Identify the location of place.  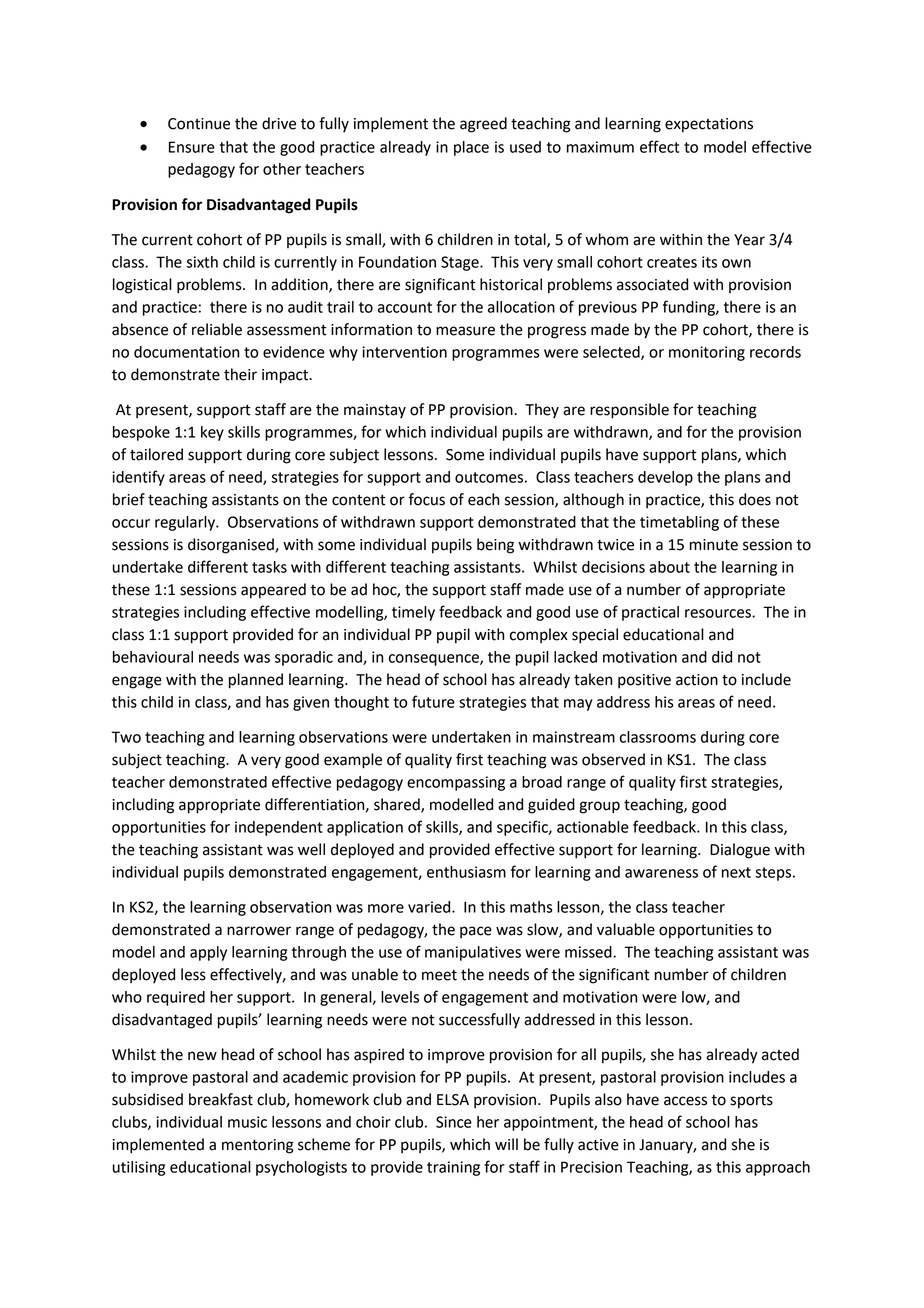
(471, 148).
